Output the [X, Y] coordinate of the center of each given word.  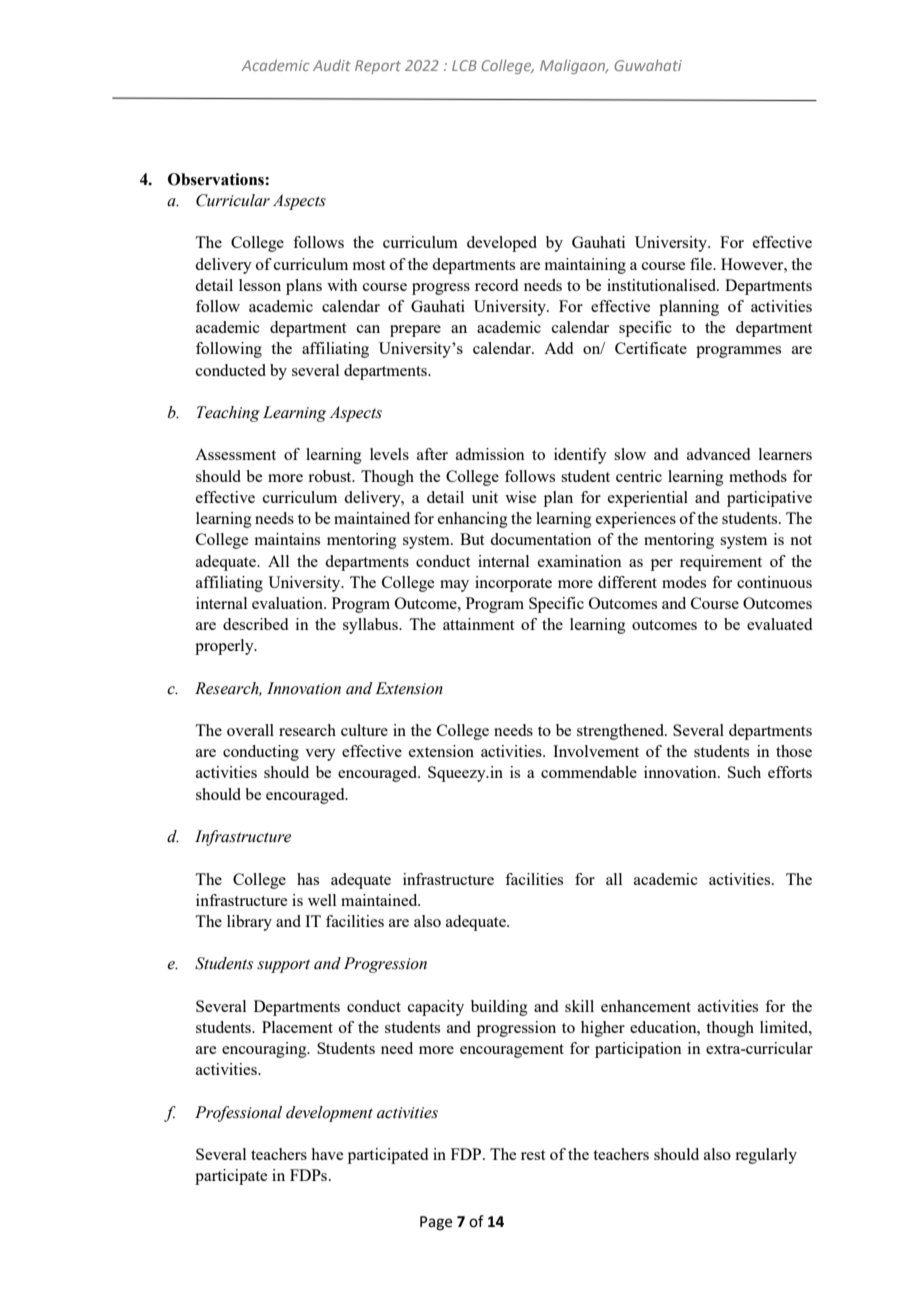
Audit [332, 65]
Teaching [228, 414]
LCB [464, 65]
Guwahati [648, 65]
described [255, 624]
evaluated [779, 624]
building [499, 1008]
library [249, 923]
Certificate [651, 348]
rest [533, 1155]
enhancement [646, 1006]
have [327, 1154]
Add [558, 348]
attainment [478, 624]
